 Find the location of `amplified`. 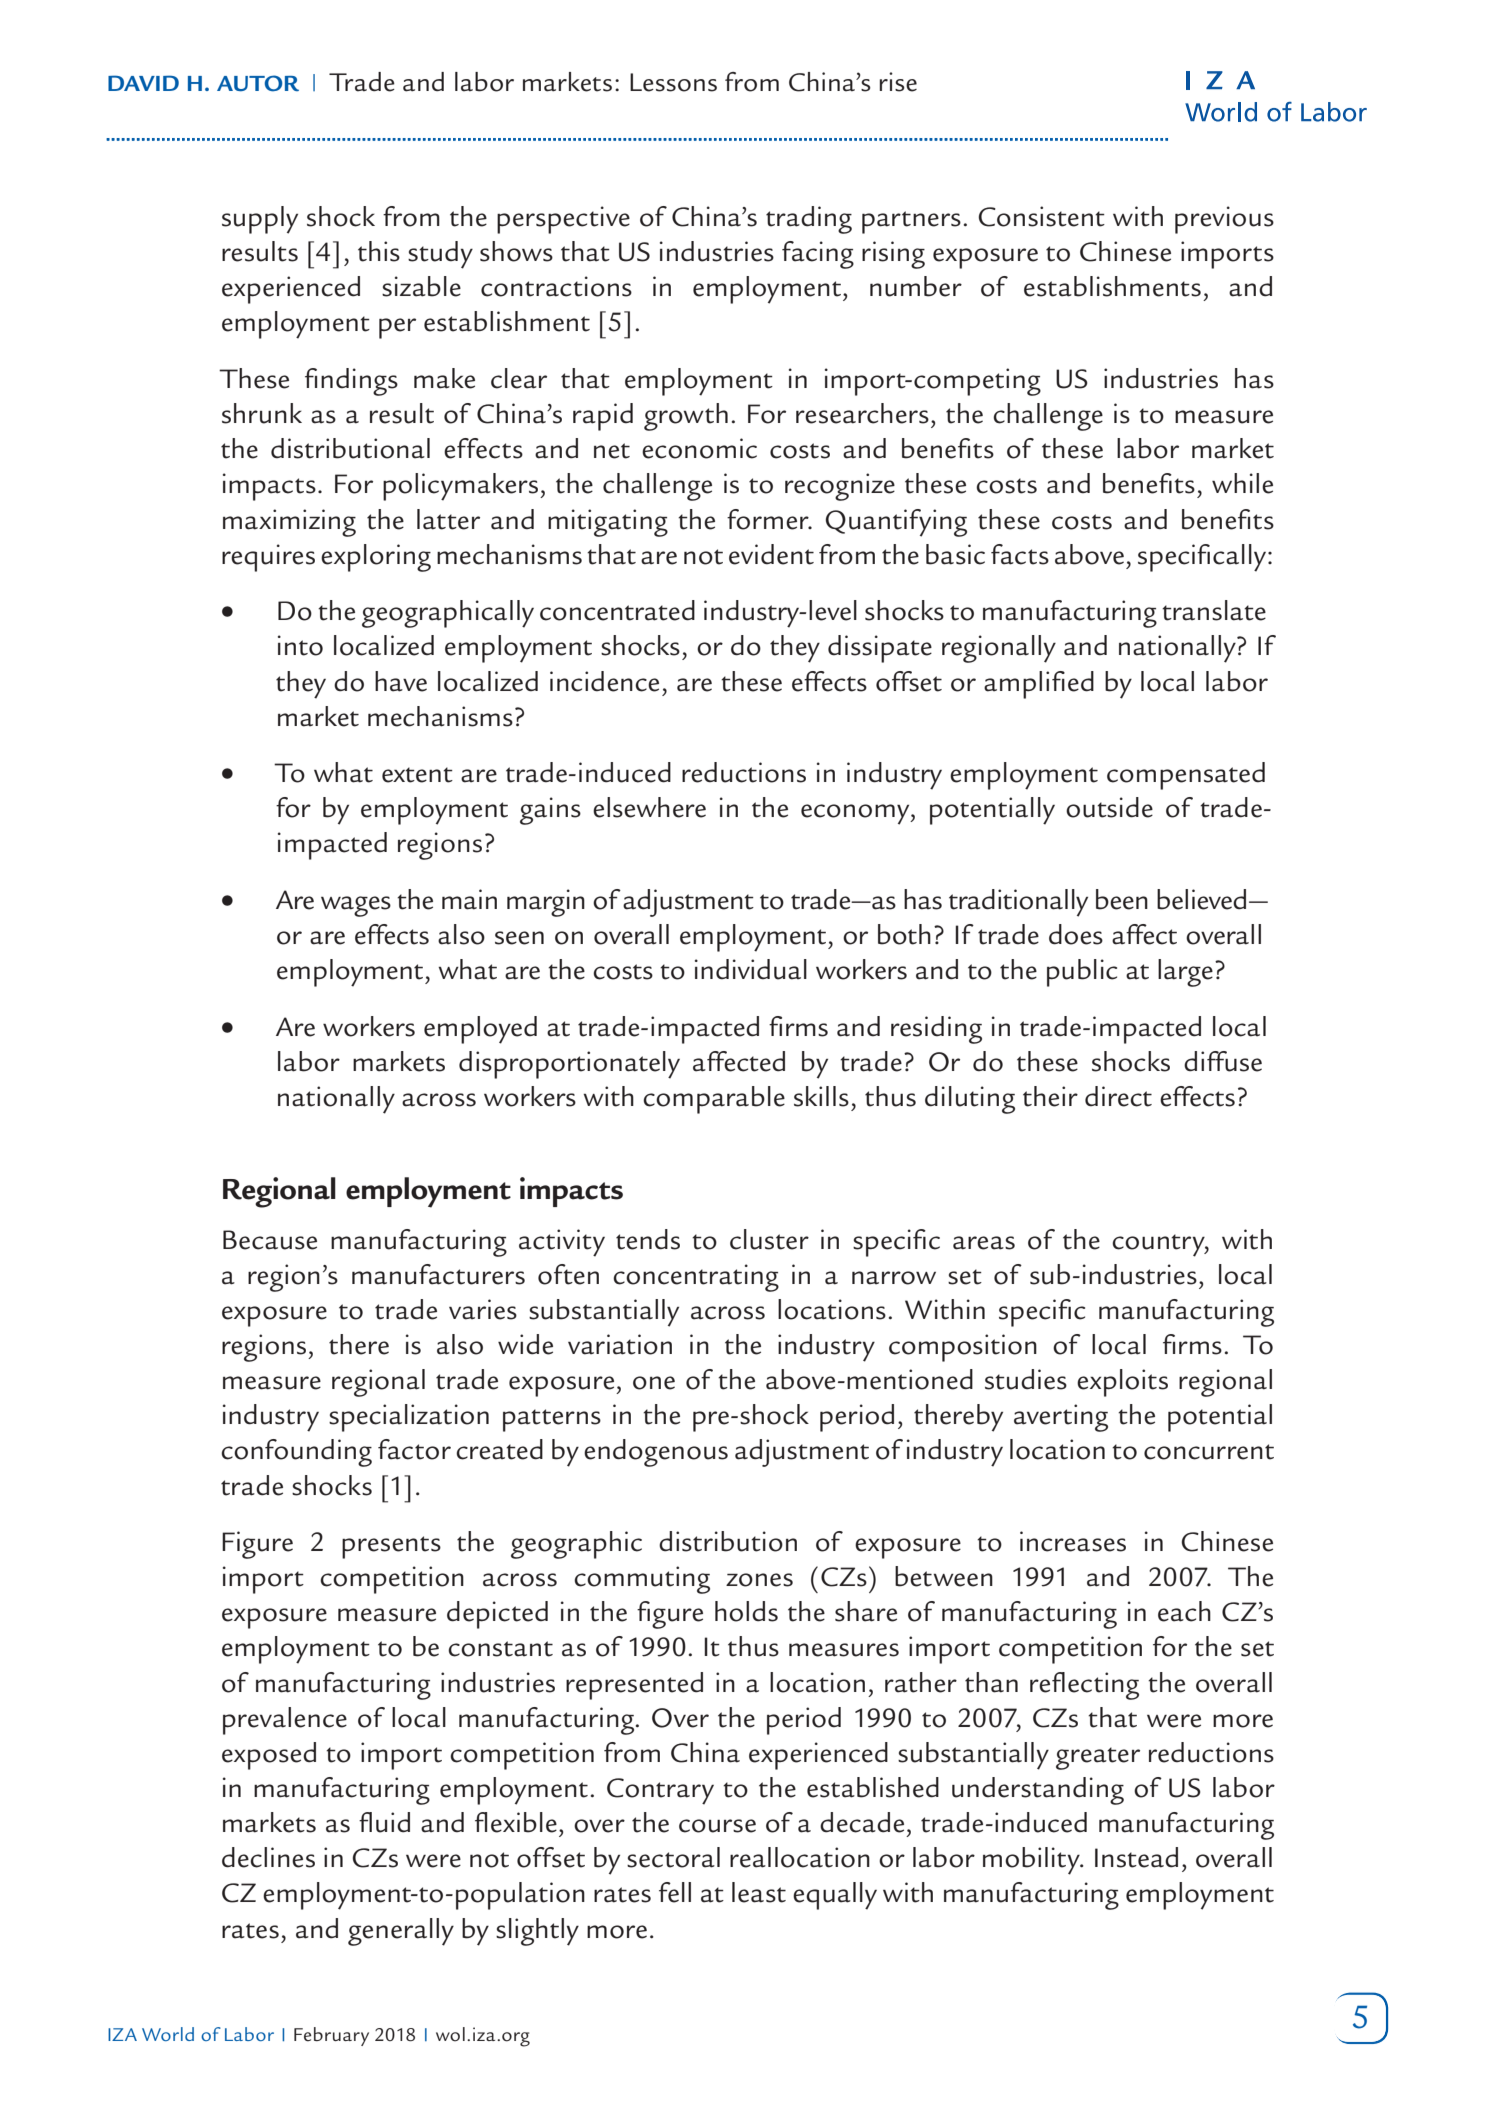

amplified is located at coordinates (1039, 685).
